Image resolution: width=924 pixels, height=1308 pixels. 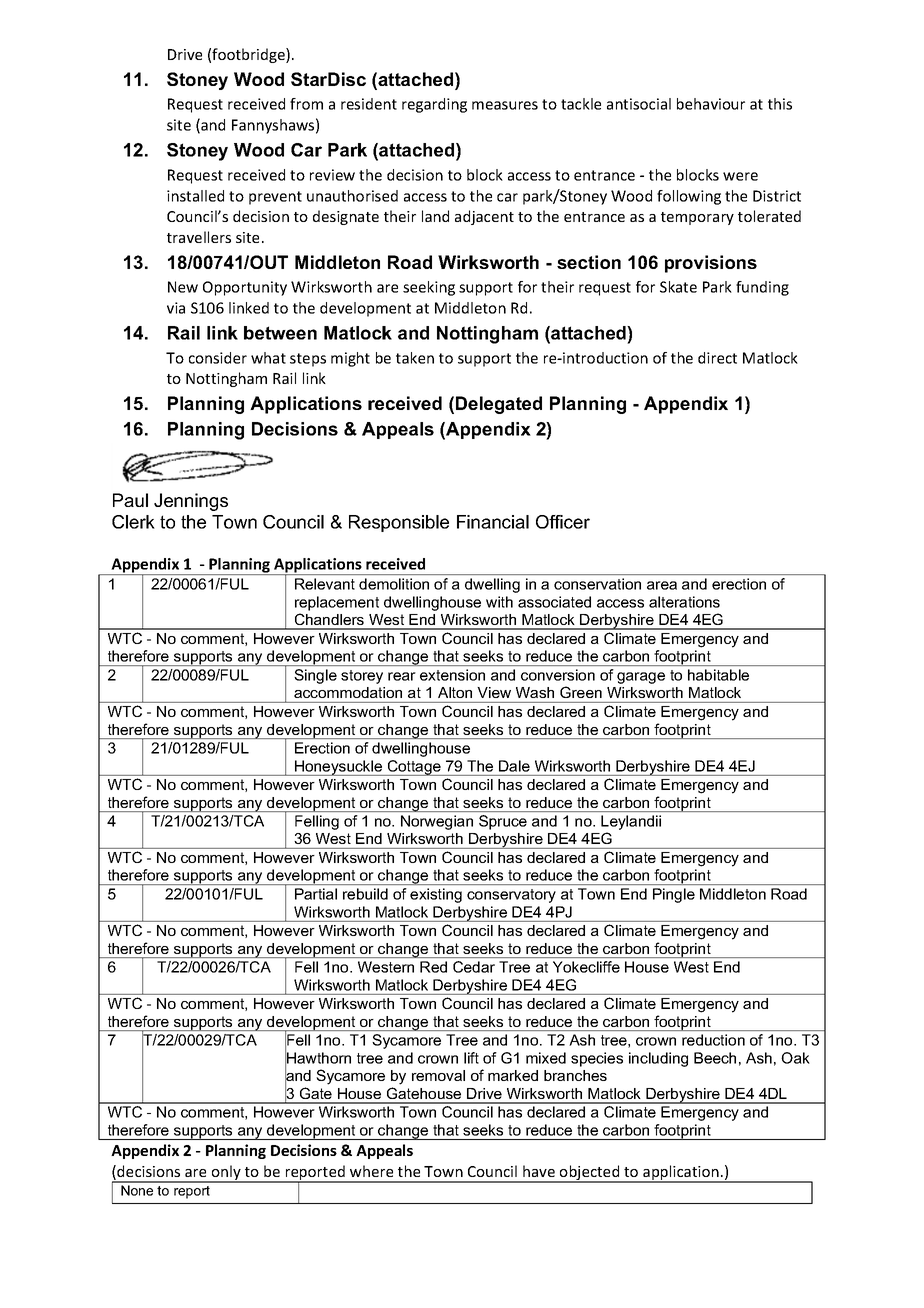 What do you see at coordinates (316, 676) in the screenshot?
I see `Single` at bounding box center [316, 676].
